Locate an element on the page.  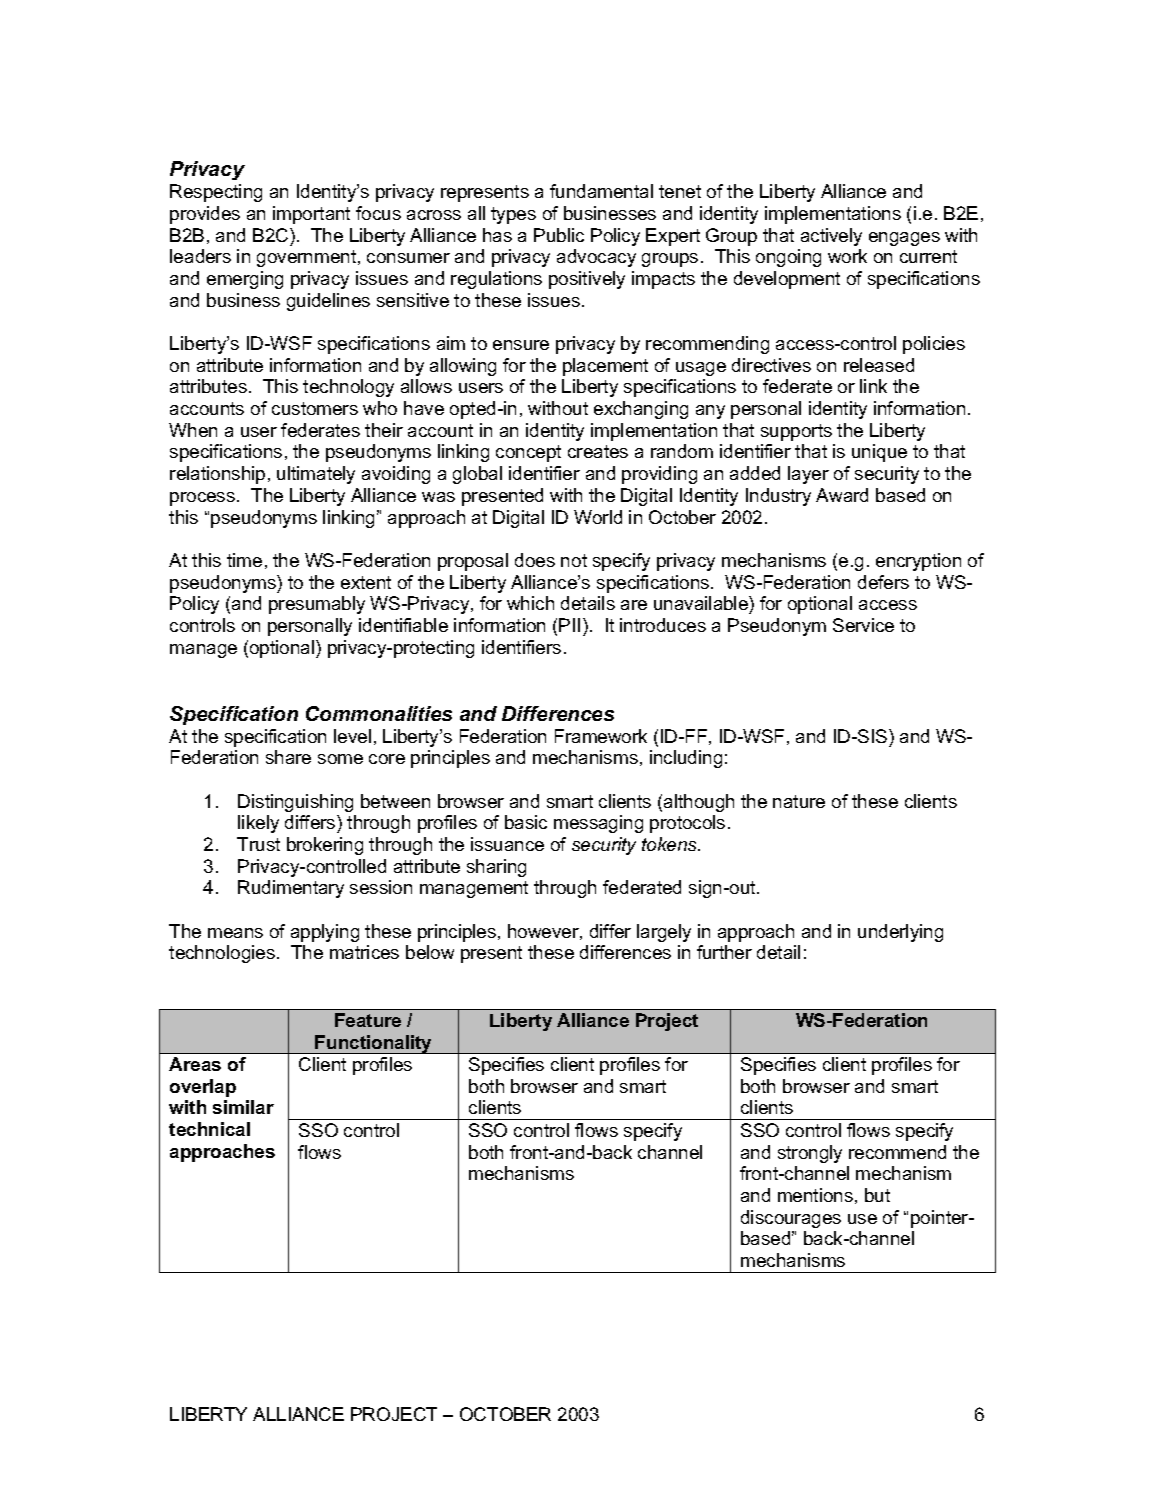
Public is located at coordinates (559, 235).
